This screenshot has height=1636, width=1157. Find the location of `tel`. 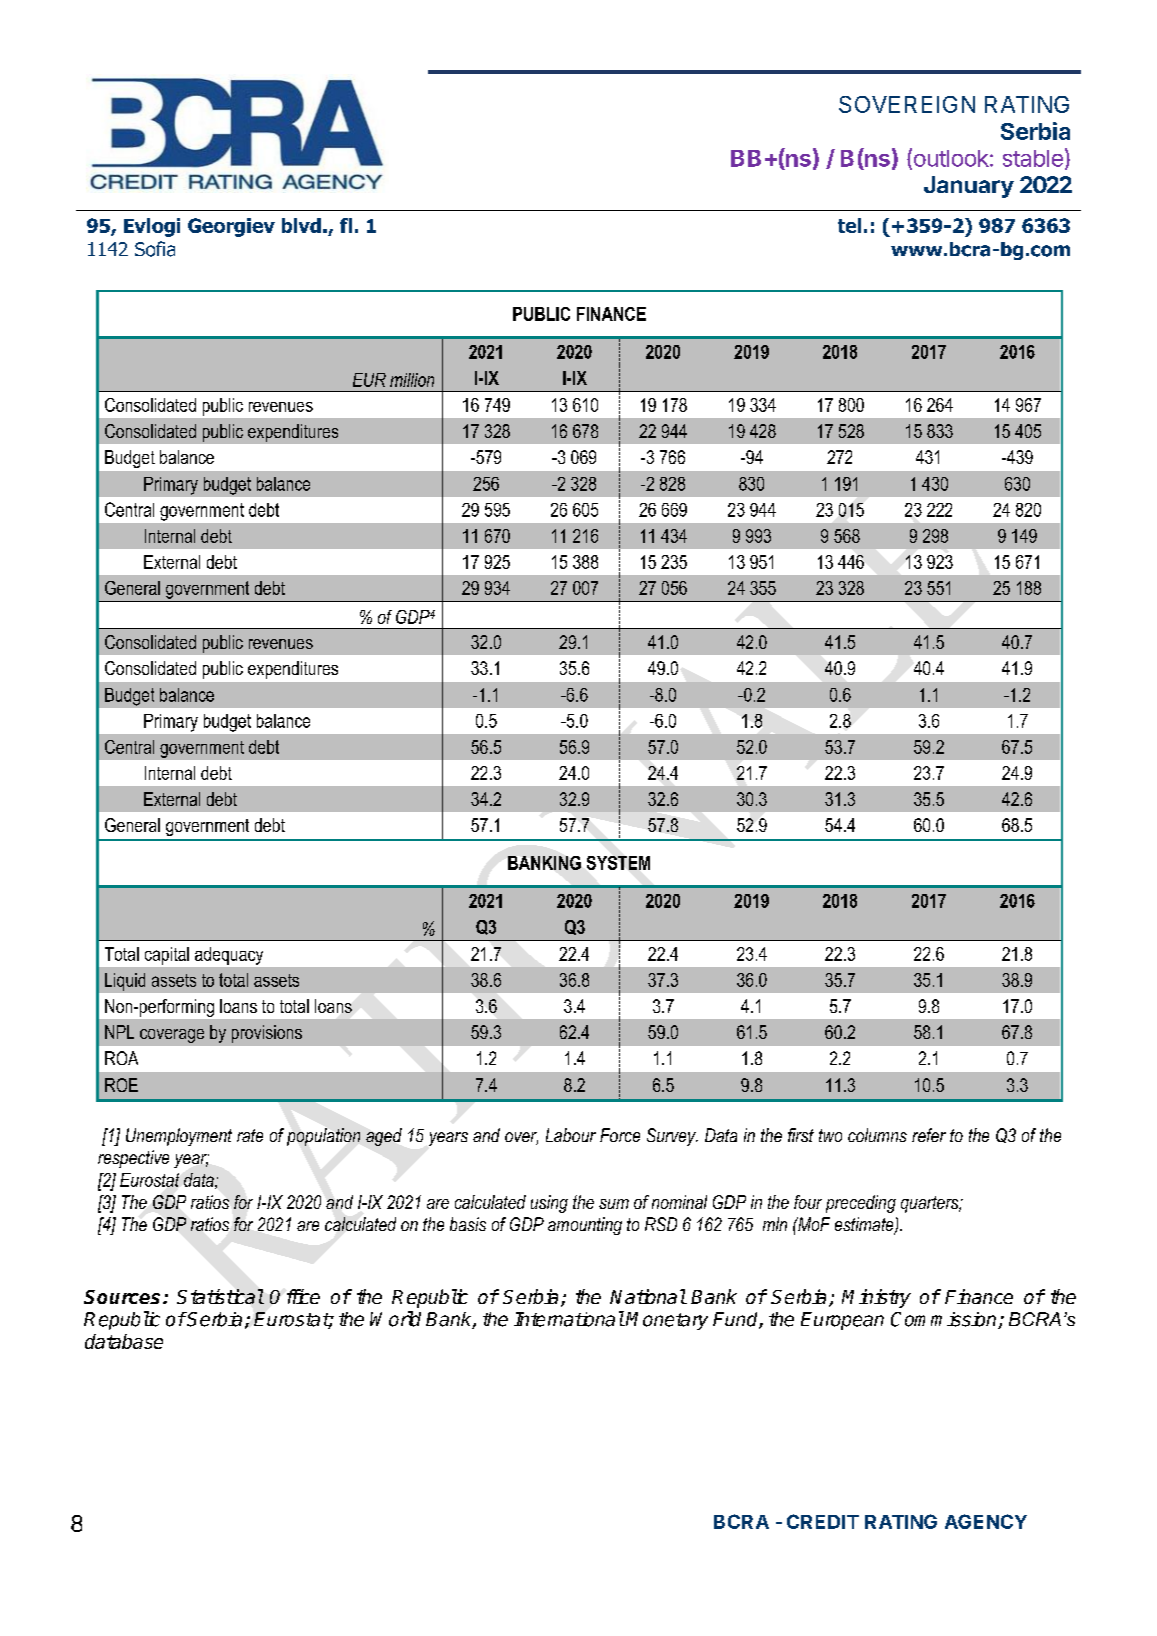

tel is located at coordinates (849, 225).
